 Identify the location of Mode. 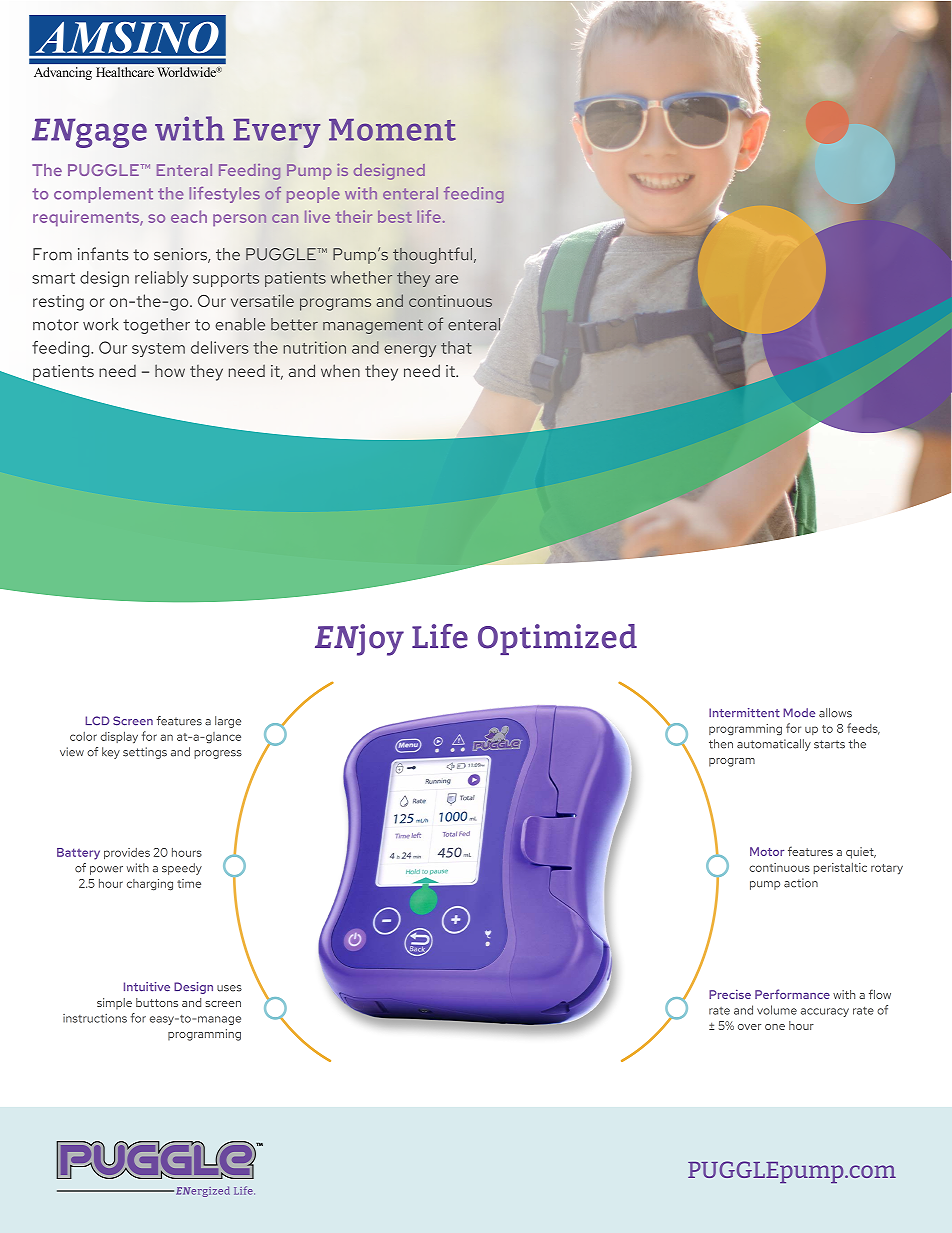
(799, 713).
